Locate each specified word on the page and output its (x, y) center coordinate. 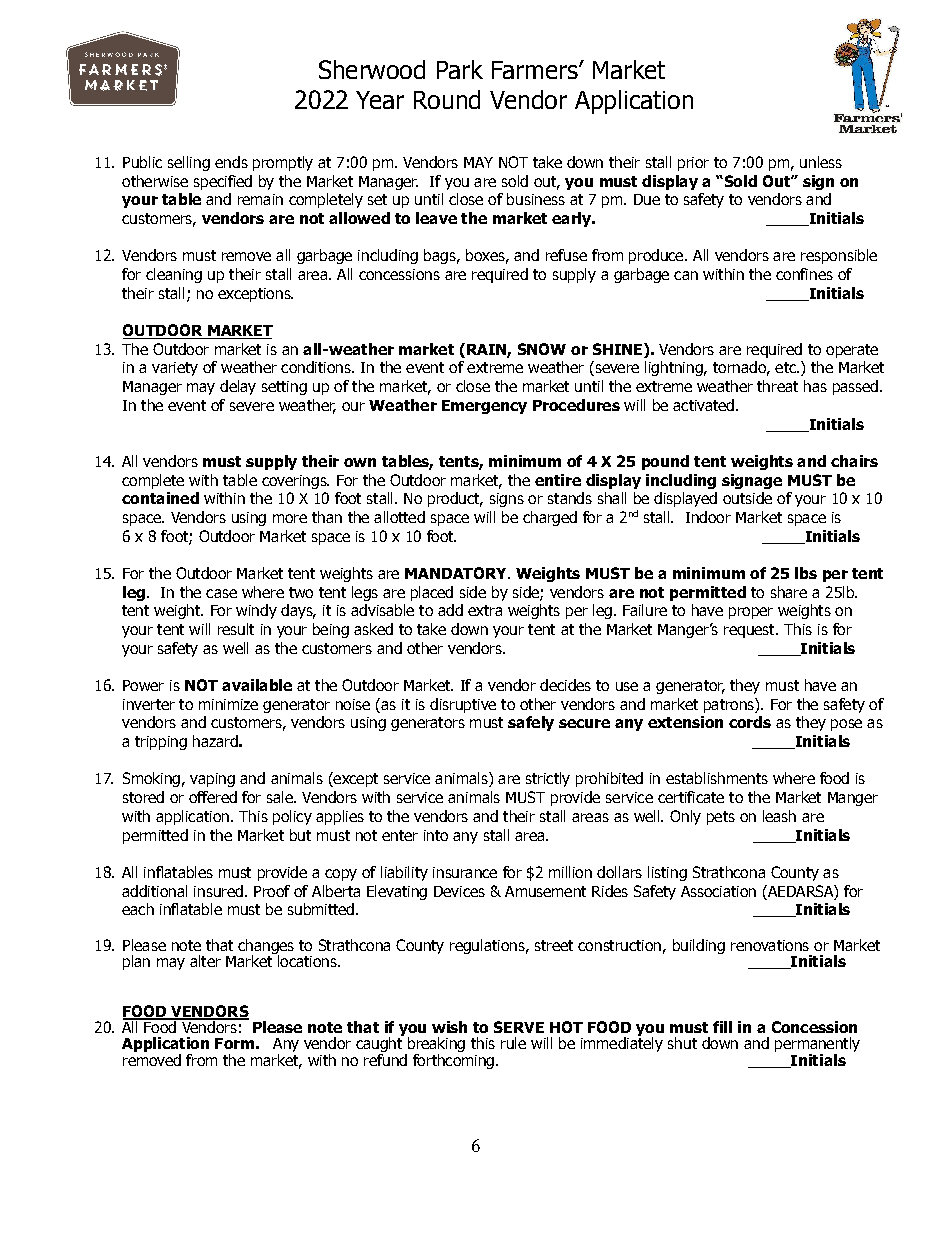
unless (821, 162)
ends (231, 162)
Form (234, 1043)
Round (447, 99)
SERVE (519, 1027)
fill (722, 1027)
